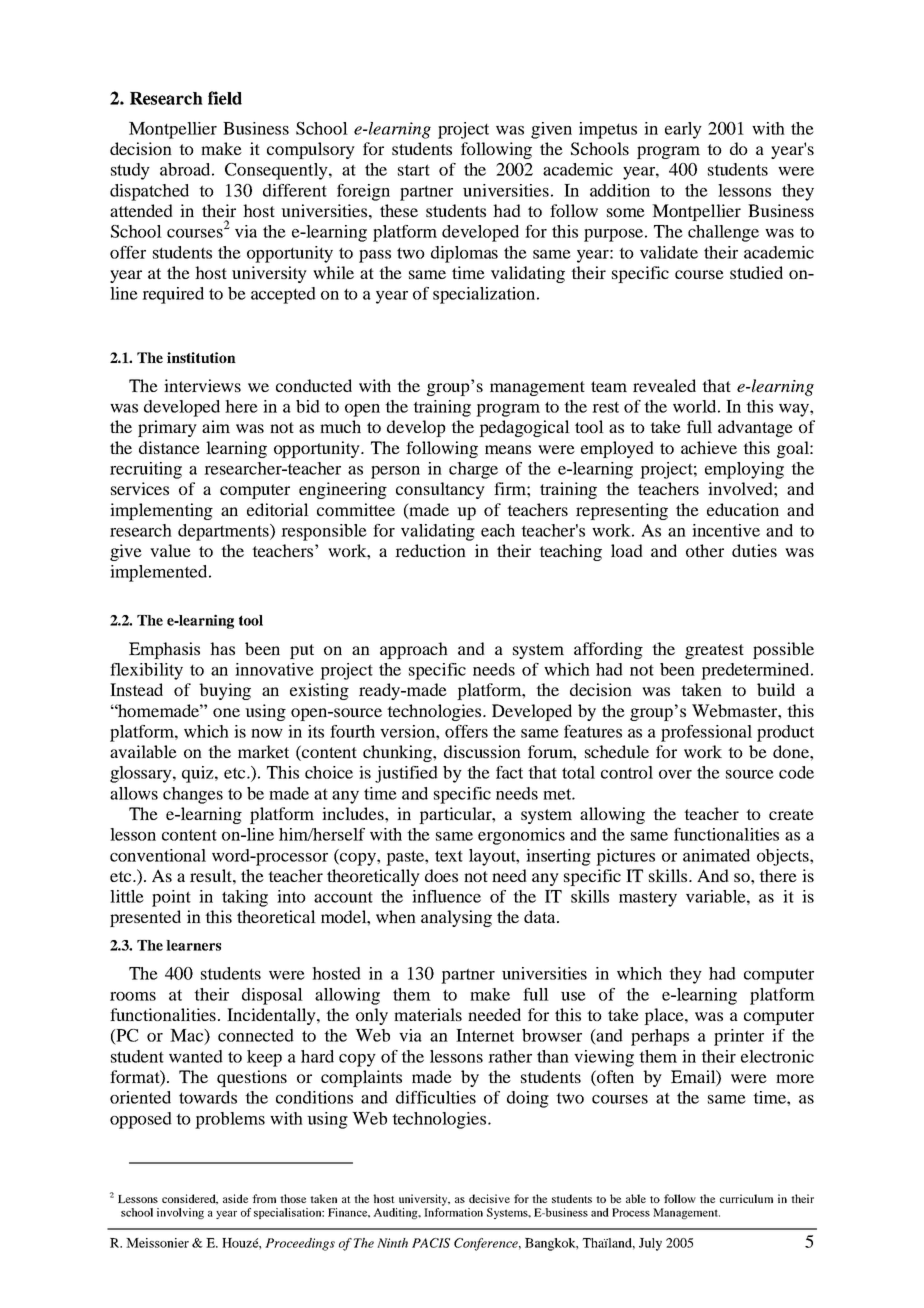 The width and height of the screenshot is (924, 1308). I want to click on approach, so click(414, 650).
